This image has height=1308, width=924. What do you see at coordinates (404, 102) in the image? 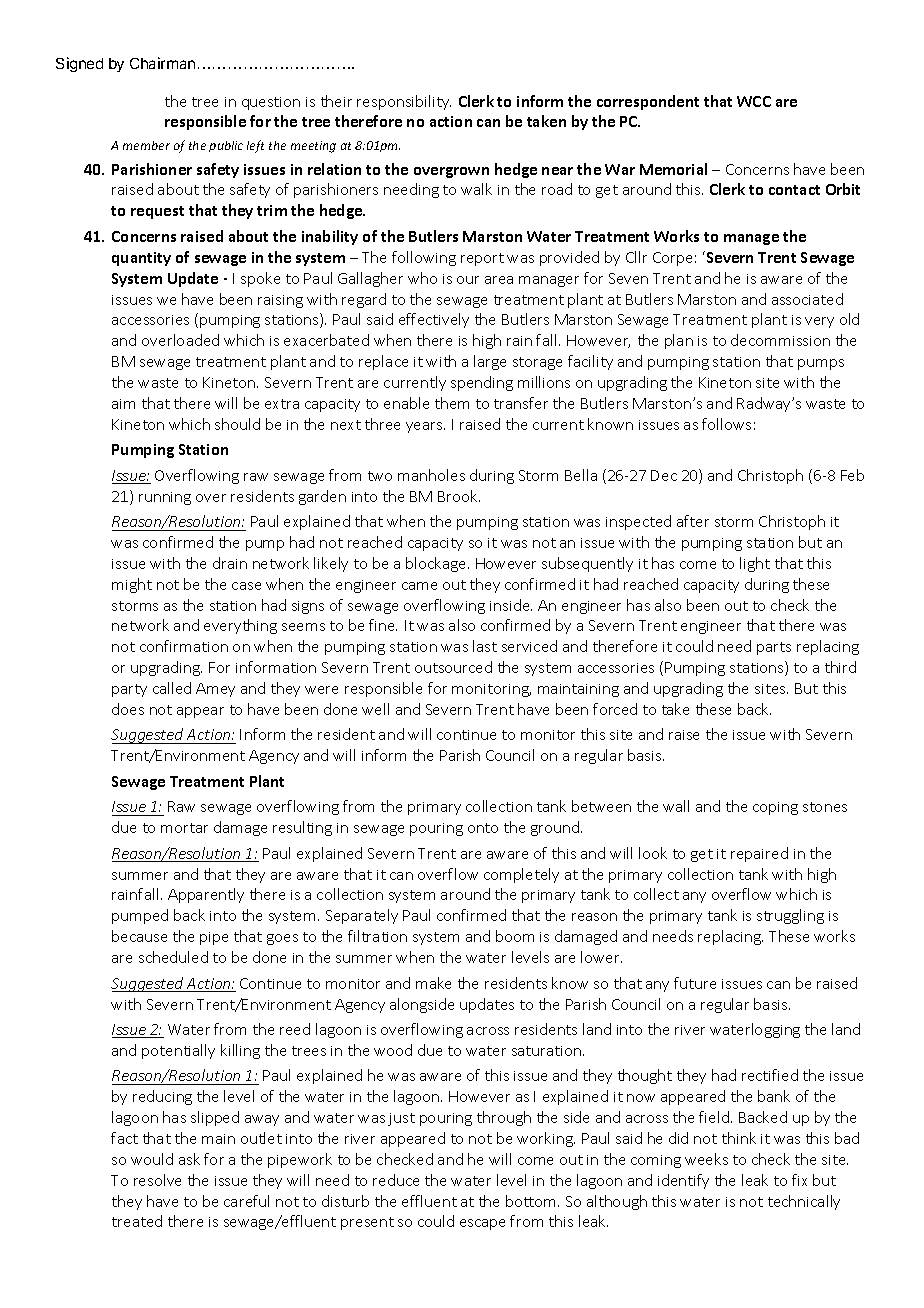
I see `responsibility` at bounding box center [404, 102].
